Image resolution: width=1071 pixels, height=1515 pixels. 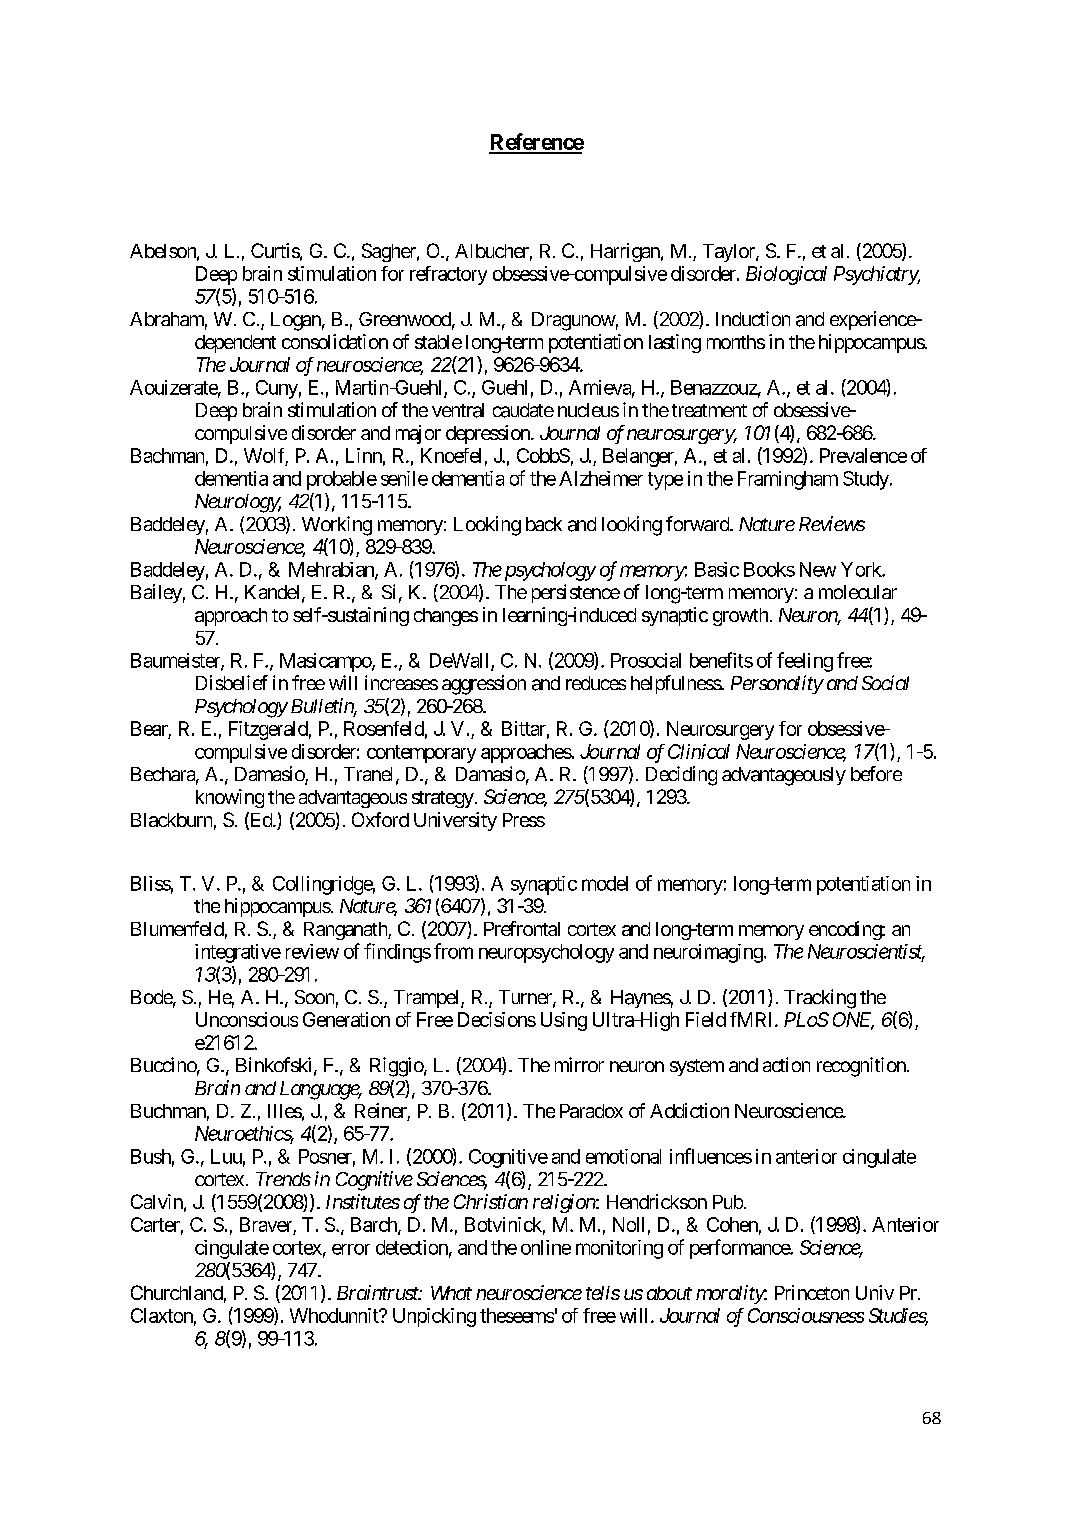 I want to click on Soon, so click(x=314, y=997).
